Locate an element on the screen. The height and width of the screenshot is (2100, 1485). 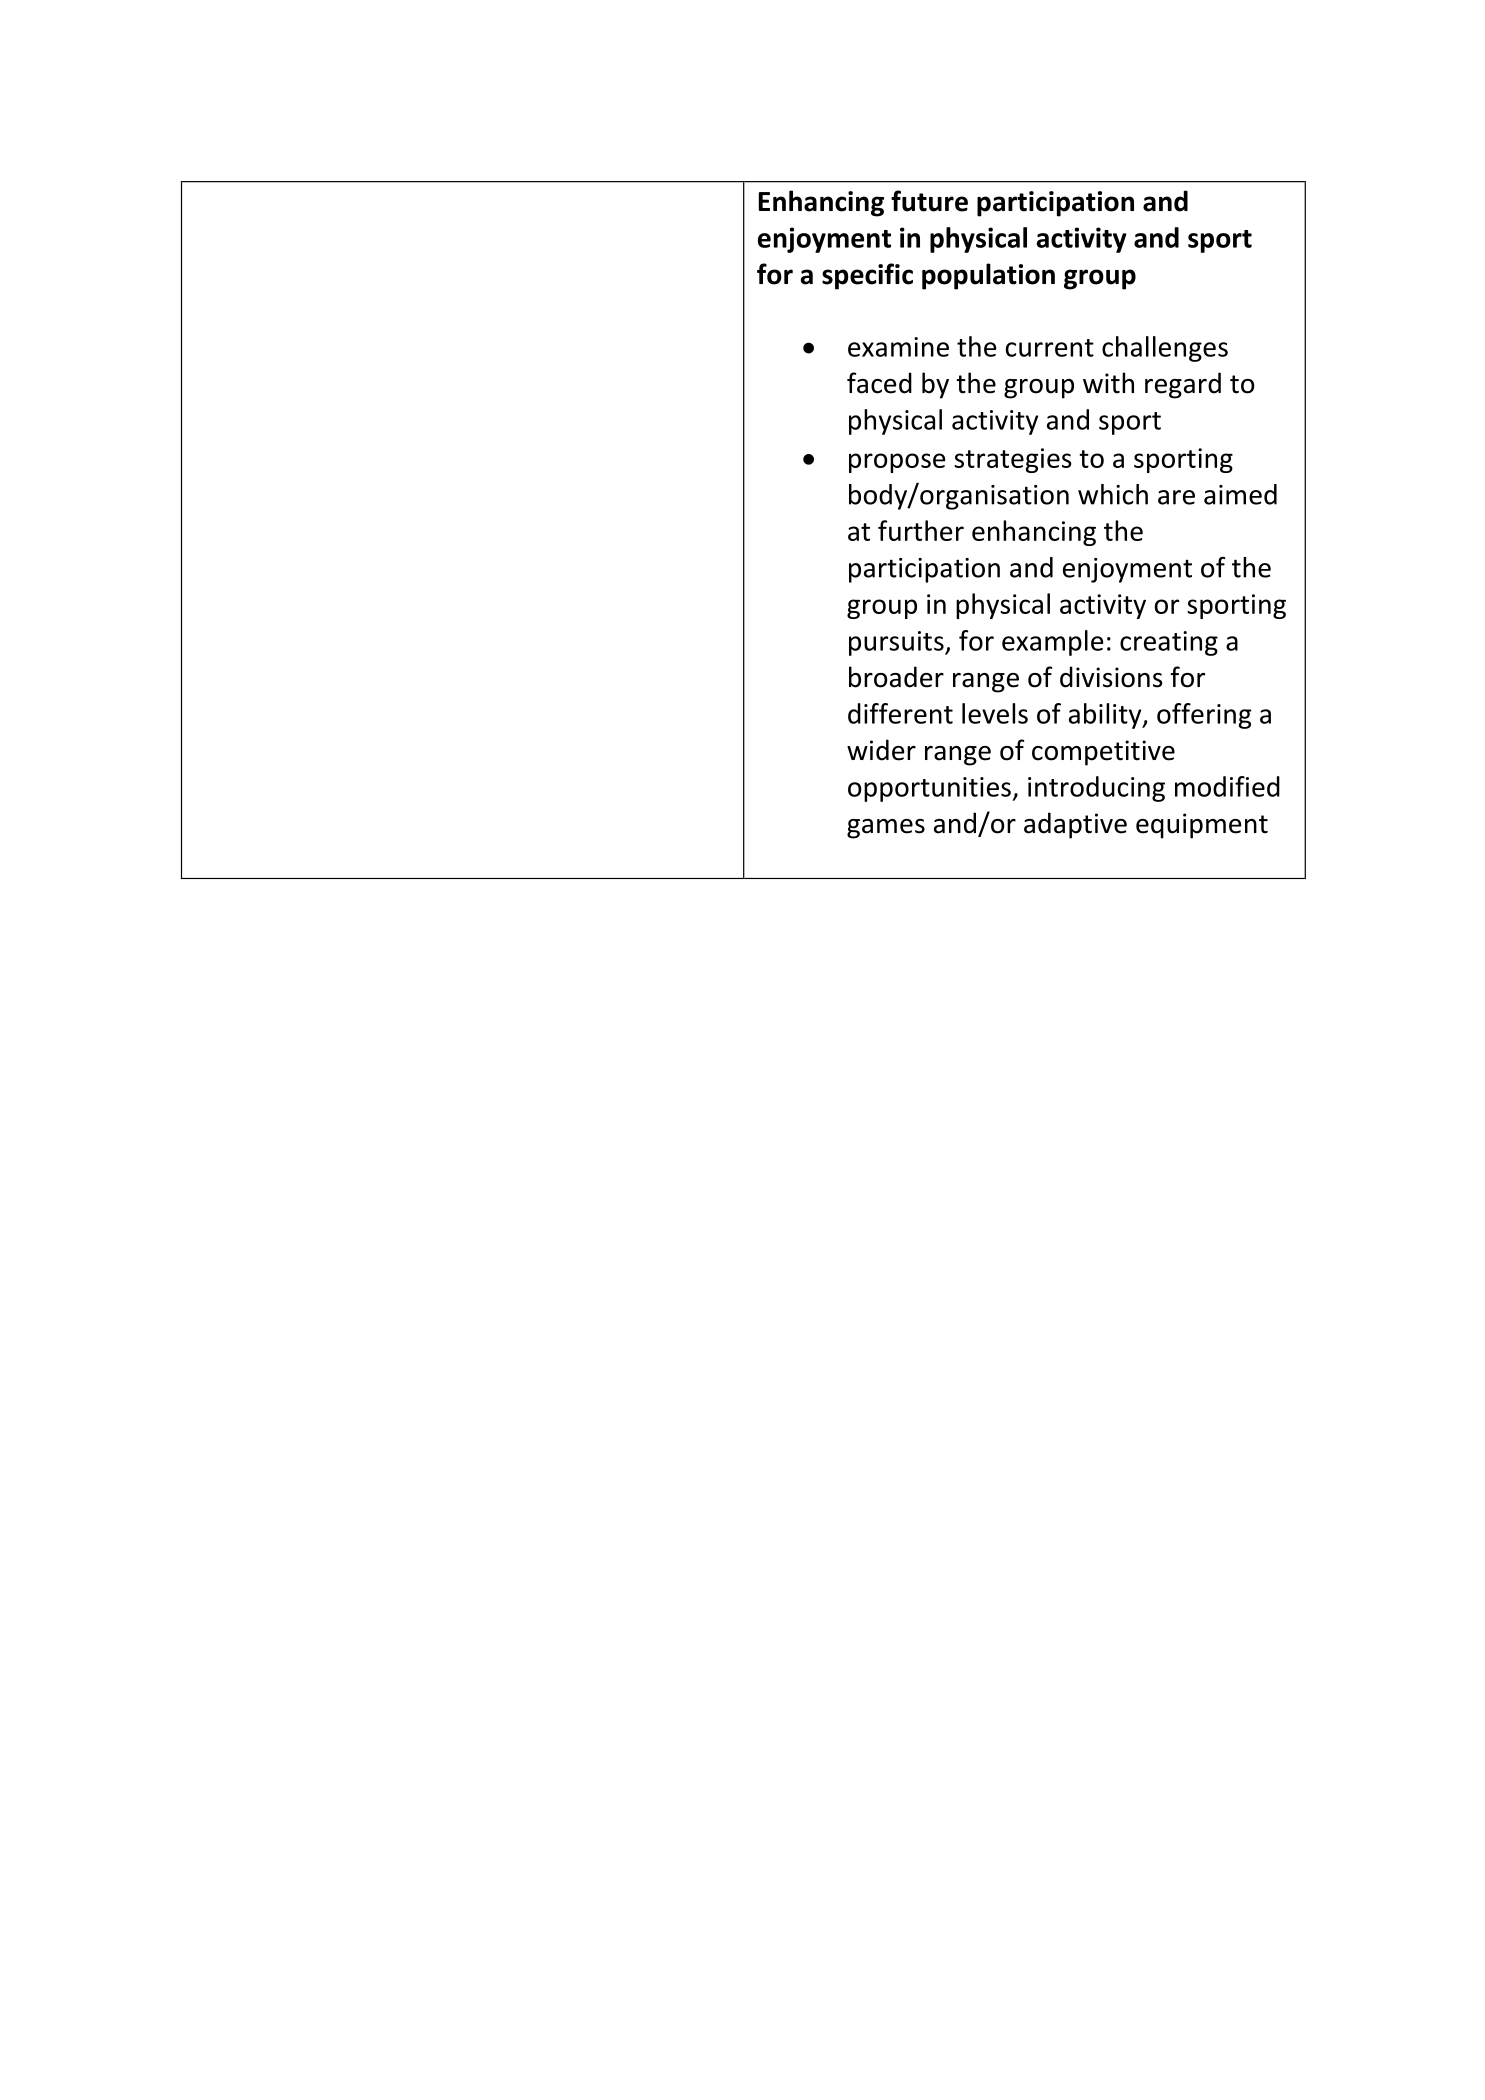
are is located at coordinates (1176, 497).
